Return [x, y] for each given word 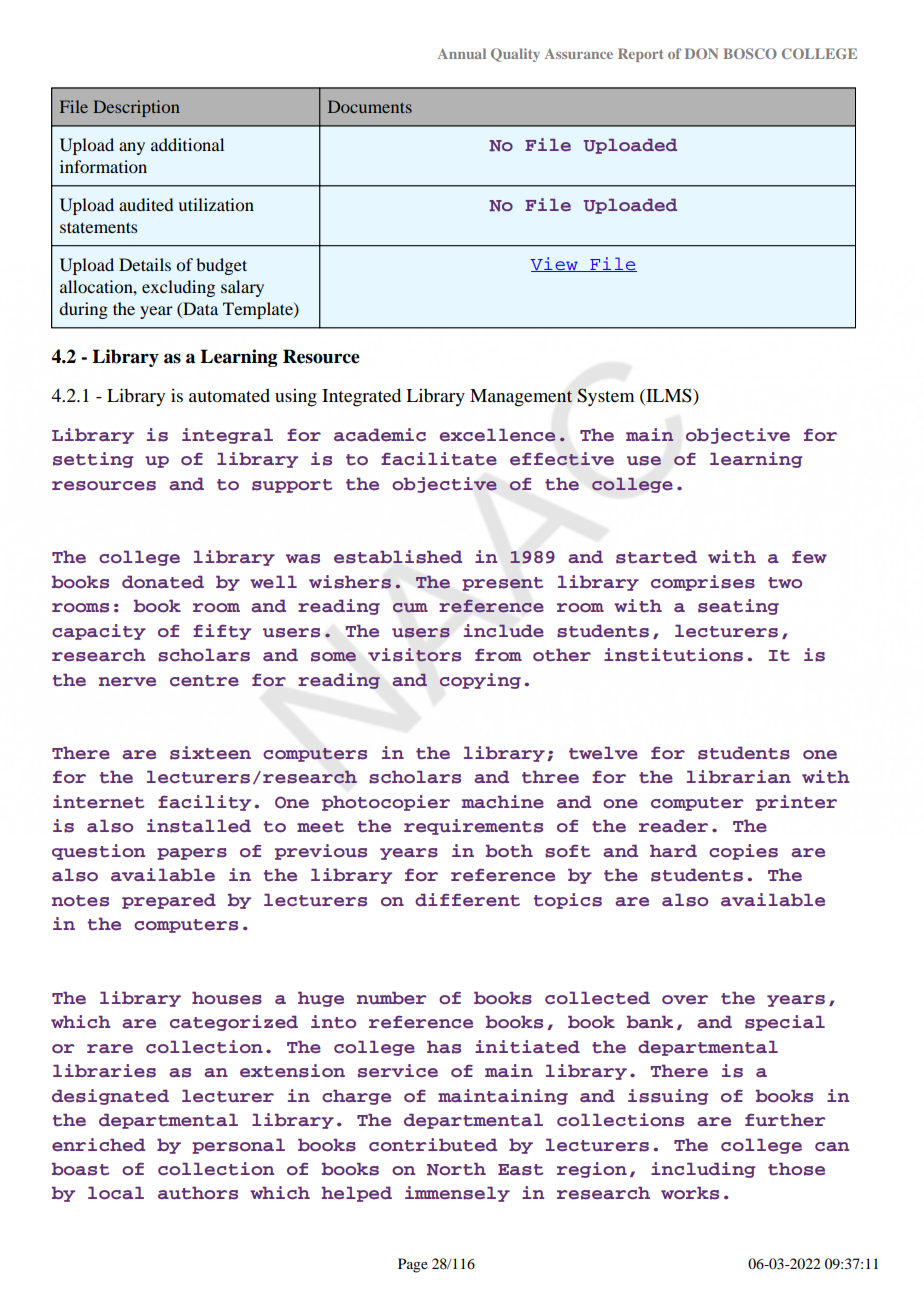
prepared [169, 901]
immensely [457, 1194]
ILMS [669, 396]
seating [738, 607]
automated [229, 395]
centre [204, 681]
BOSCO [750, 53]
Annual [462, 53]
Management [521, 398]
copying [480, 681]
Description [136, 108]
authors [198, 1193]
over [685, 1000]
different [467, 900]
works [690, 1193]
